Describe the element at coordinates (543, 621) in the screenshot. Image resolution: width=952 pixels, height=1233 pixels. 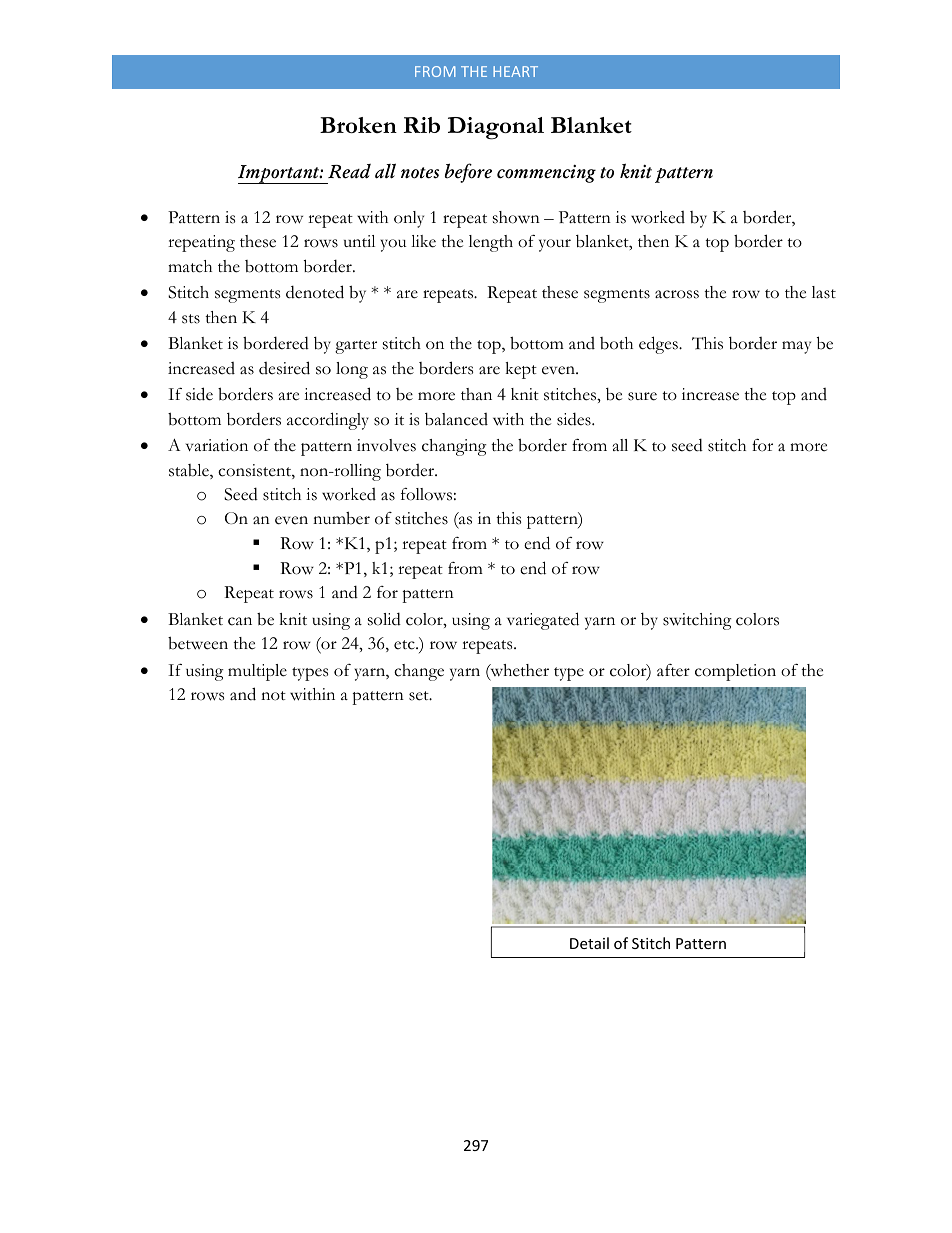
I see `variegated` at that location.
